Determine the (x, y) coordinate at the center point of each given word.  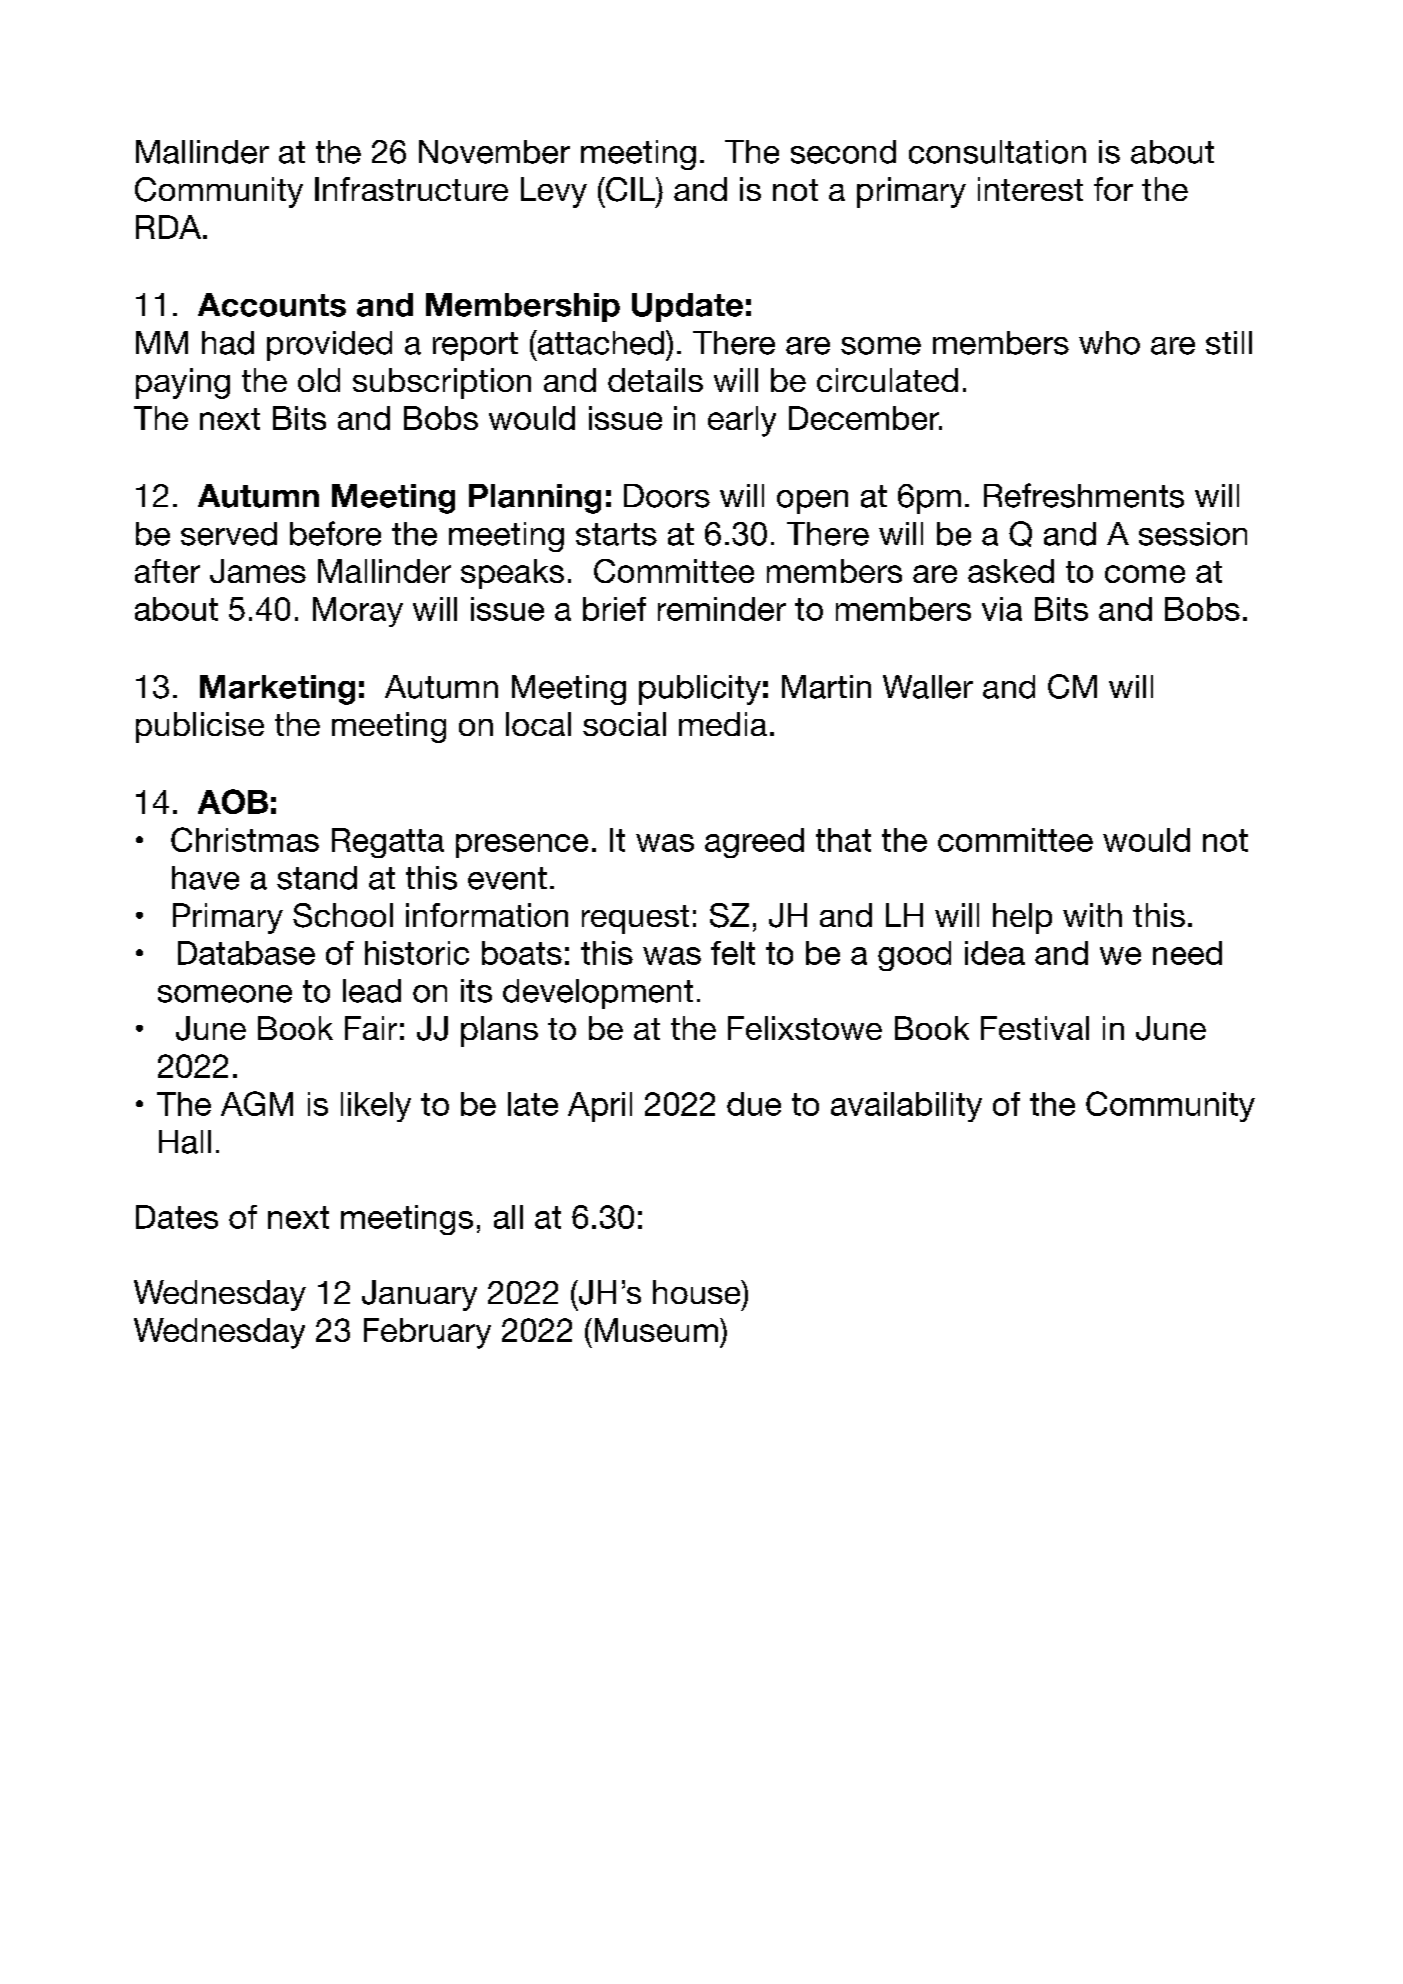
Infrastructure (411, 189)
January (419, 1295)
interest (1030, 189)
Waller (928, 687)
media (723, 724)
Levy (554, 192)
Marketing (277, 690)
